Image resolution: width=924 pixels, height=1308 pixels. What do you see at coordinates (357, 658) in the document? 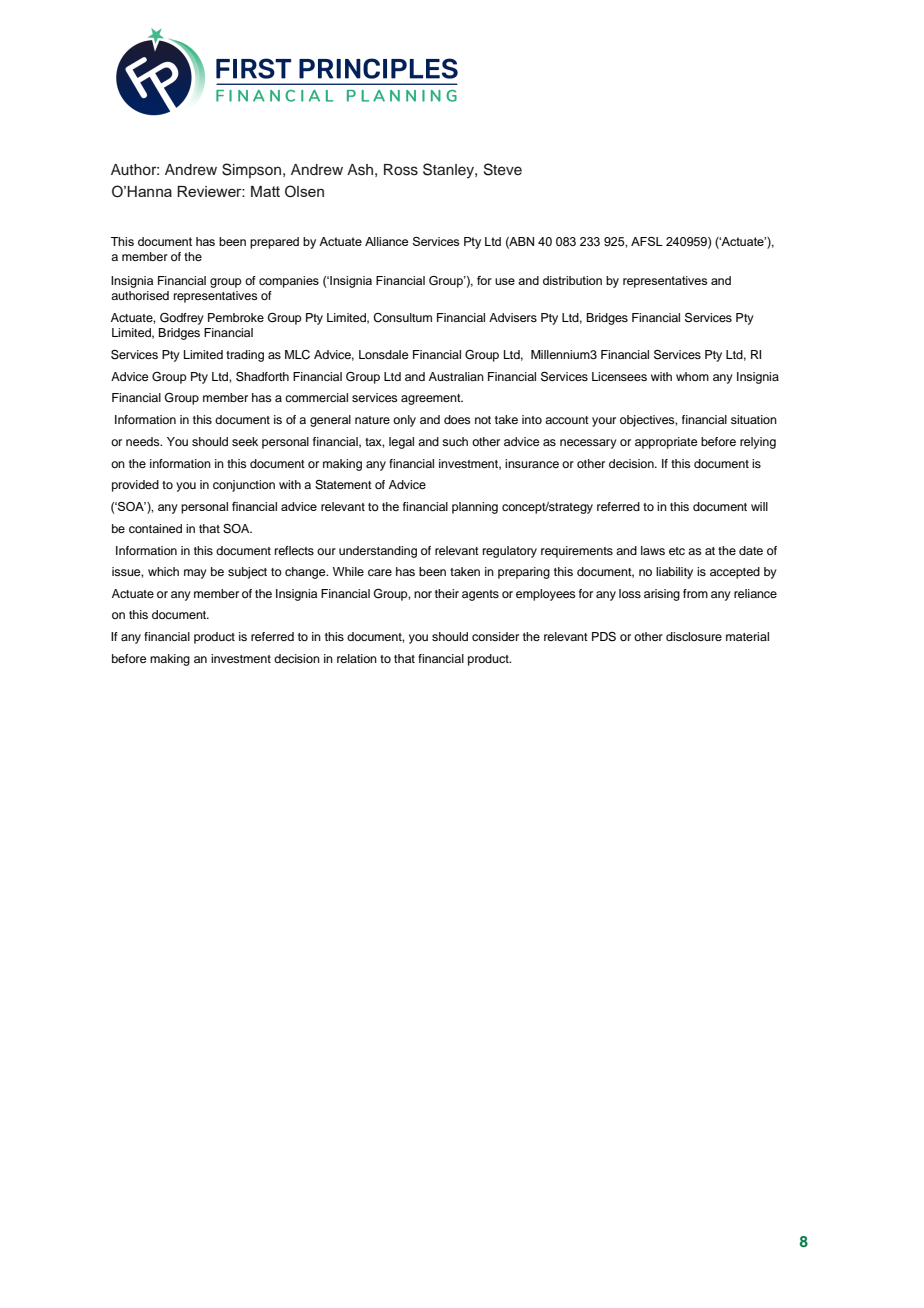
I see `relation` at bounding box center [357, 658].
